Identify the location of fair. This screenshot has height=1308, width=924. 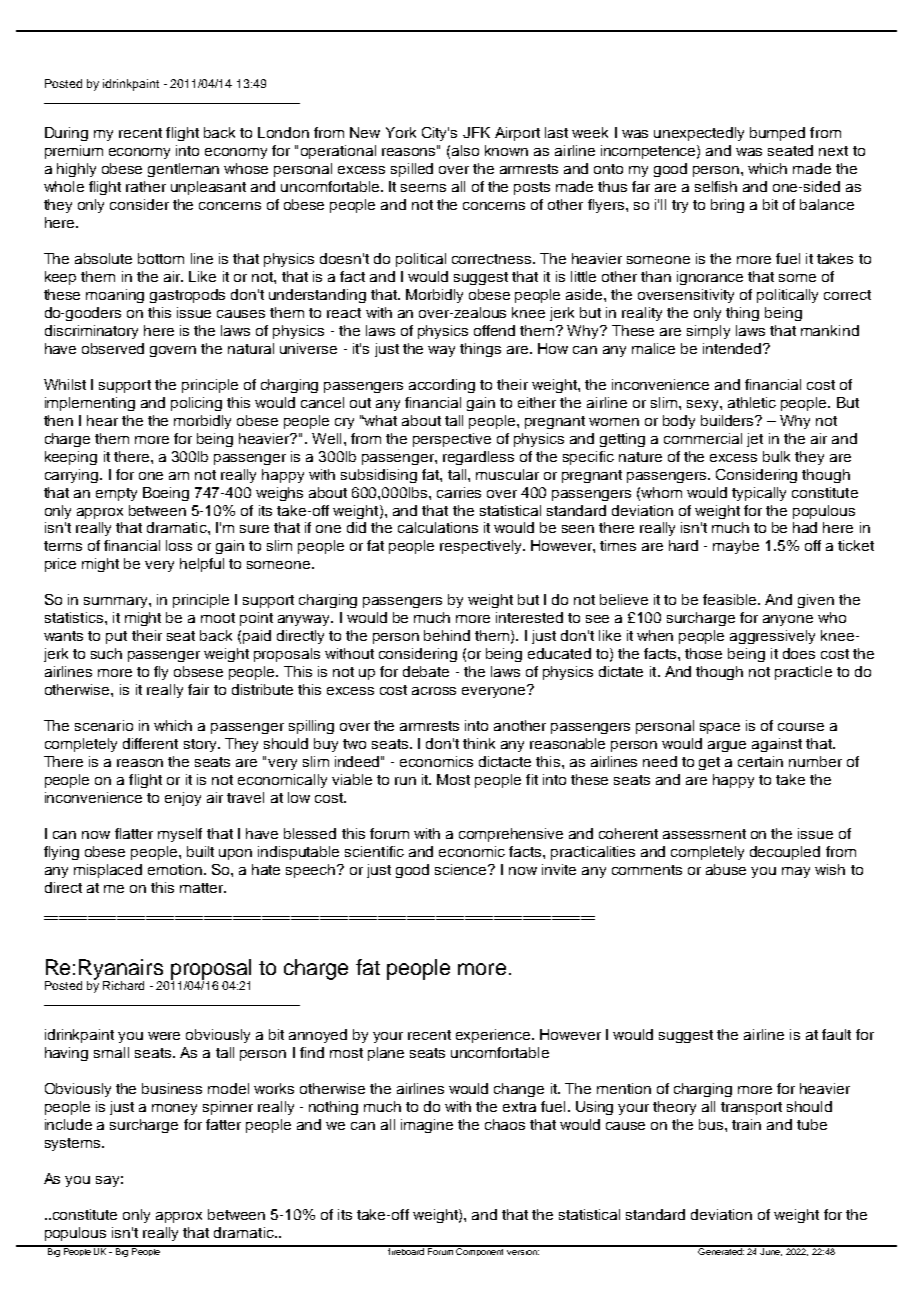
(198, 689).
